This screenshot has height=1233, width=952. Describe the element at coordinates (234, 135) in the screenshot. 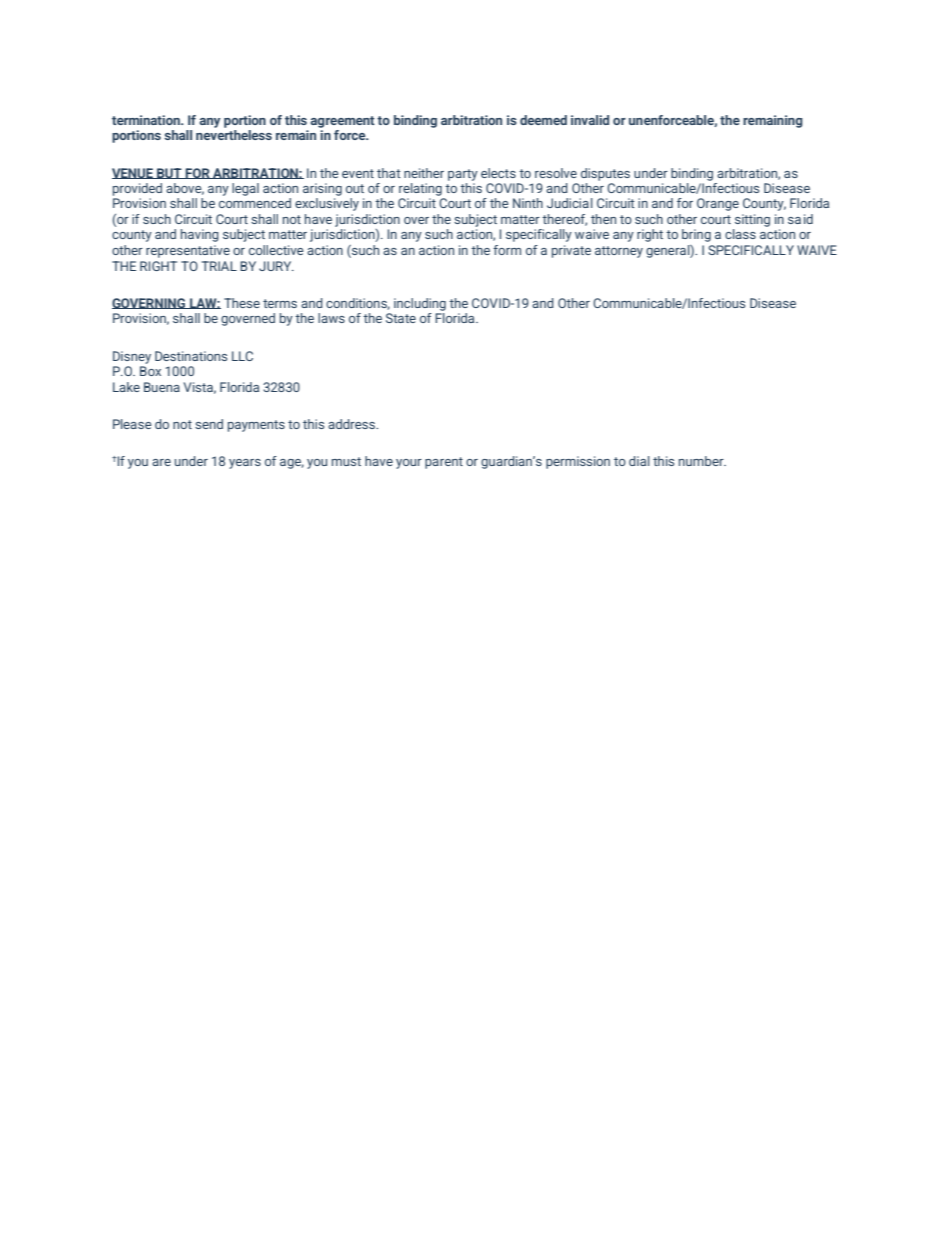

I see `nevertheless` at that location.
